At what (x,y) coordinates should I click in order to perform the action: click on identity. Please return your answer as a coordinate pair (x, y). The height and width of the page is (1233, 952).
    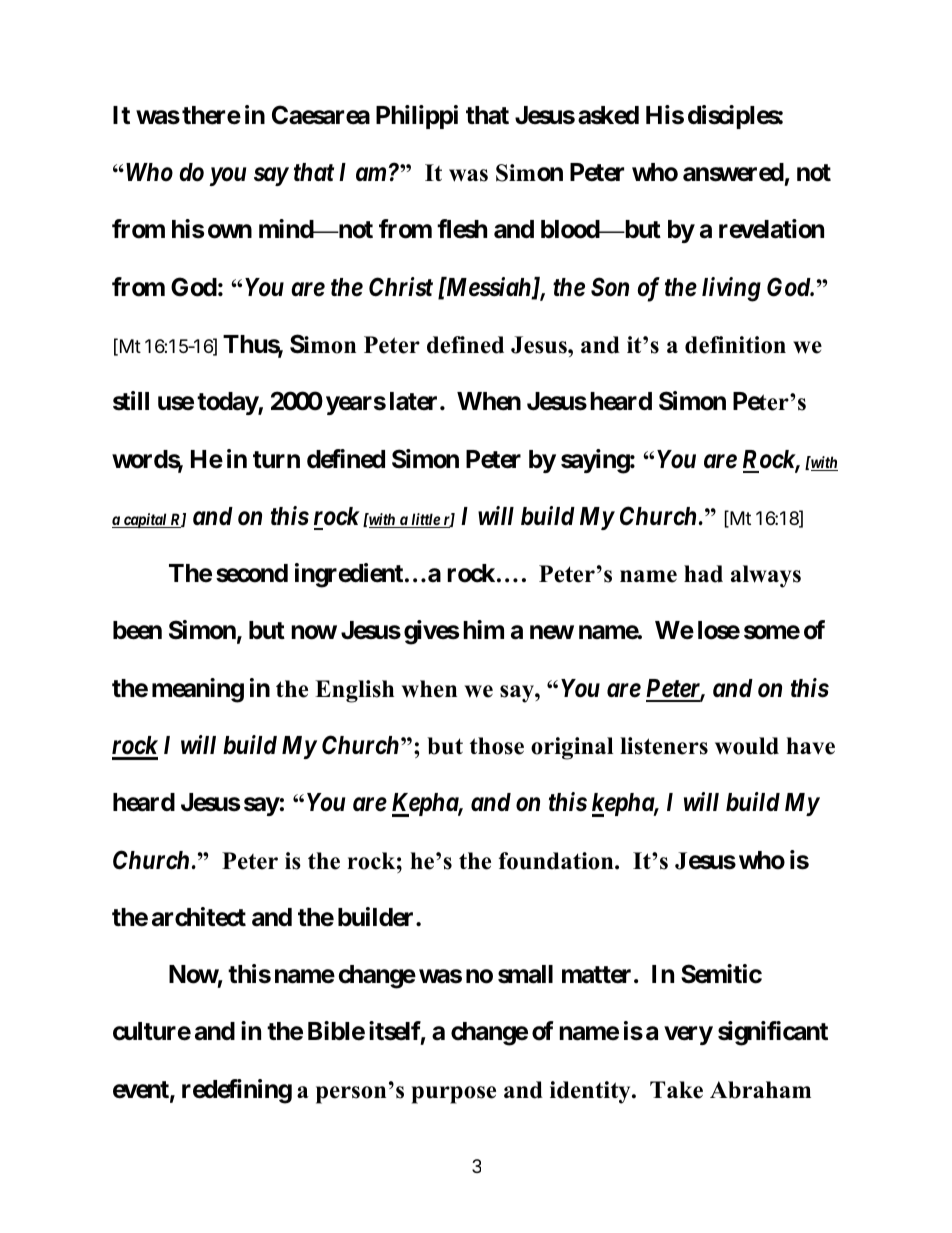
    Looking at the image, I should click on (591, 1092).
